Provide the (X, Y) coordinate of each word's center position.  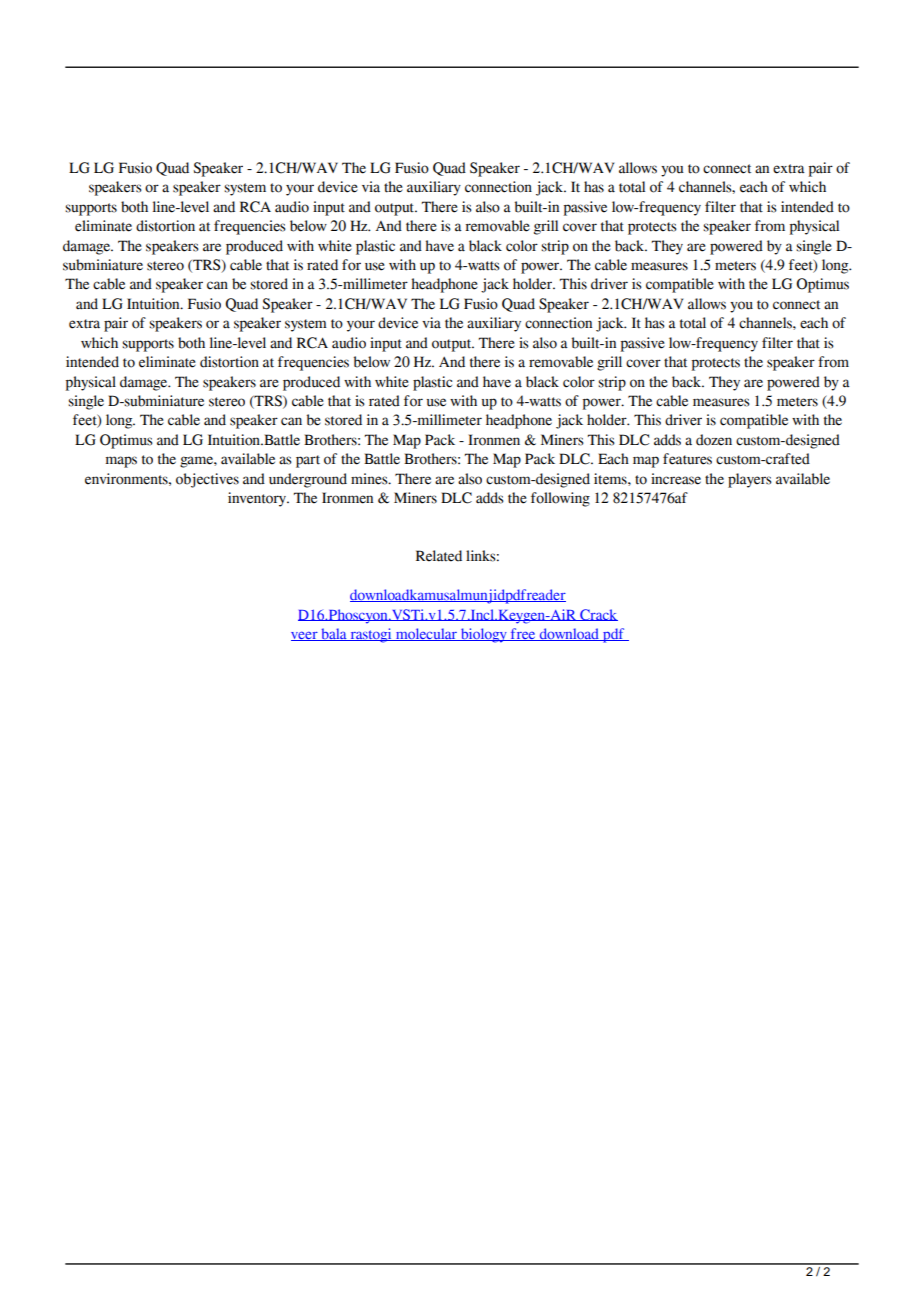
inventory (258, 499)
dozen (714, 440)
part (308, 461)
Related (439, 556)
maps (121, 462)
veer (305, 636)
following (560, 499)
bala (334, 634)
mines (370, 479)
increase (676, 479)
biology (483, 635)
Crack (598, 615)
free (523, 634)
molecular (426, 634)
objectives (207, 480)
